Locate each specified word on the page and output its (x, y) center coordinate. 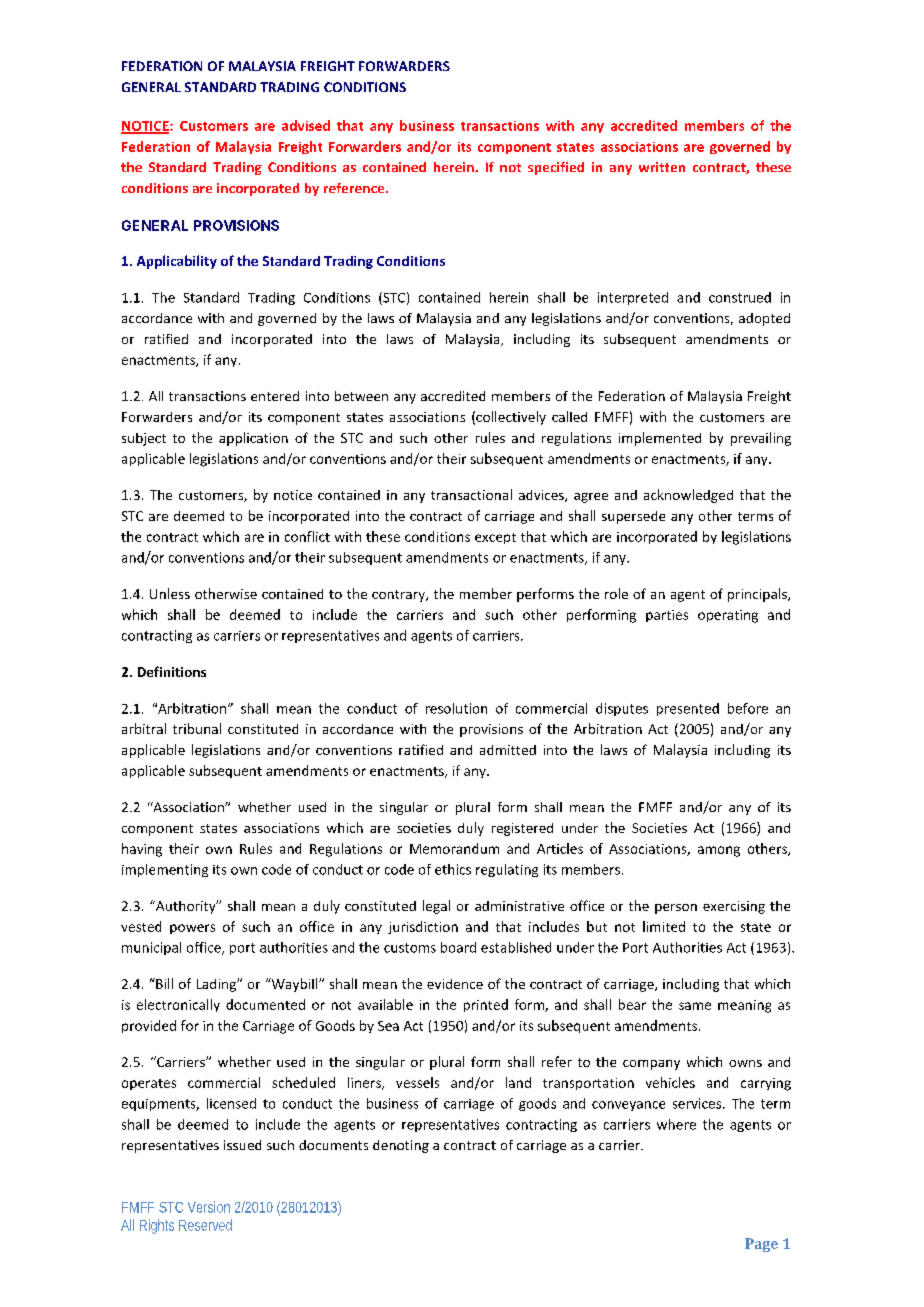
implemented (660, 439)
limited (664, 926)
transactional (471, 494)
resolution (456, 708)
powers (192, 929)
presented (688, 709)
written (662, 167)
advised (306, 125)
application (253, 439)
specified (556, 168)
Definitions (172, 671)
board (458, 947)
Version (209, 1207)
